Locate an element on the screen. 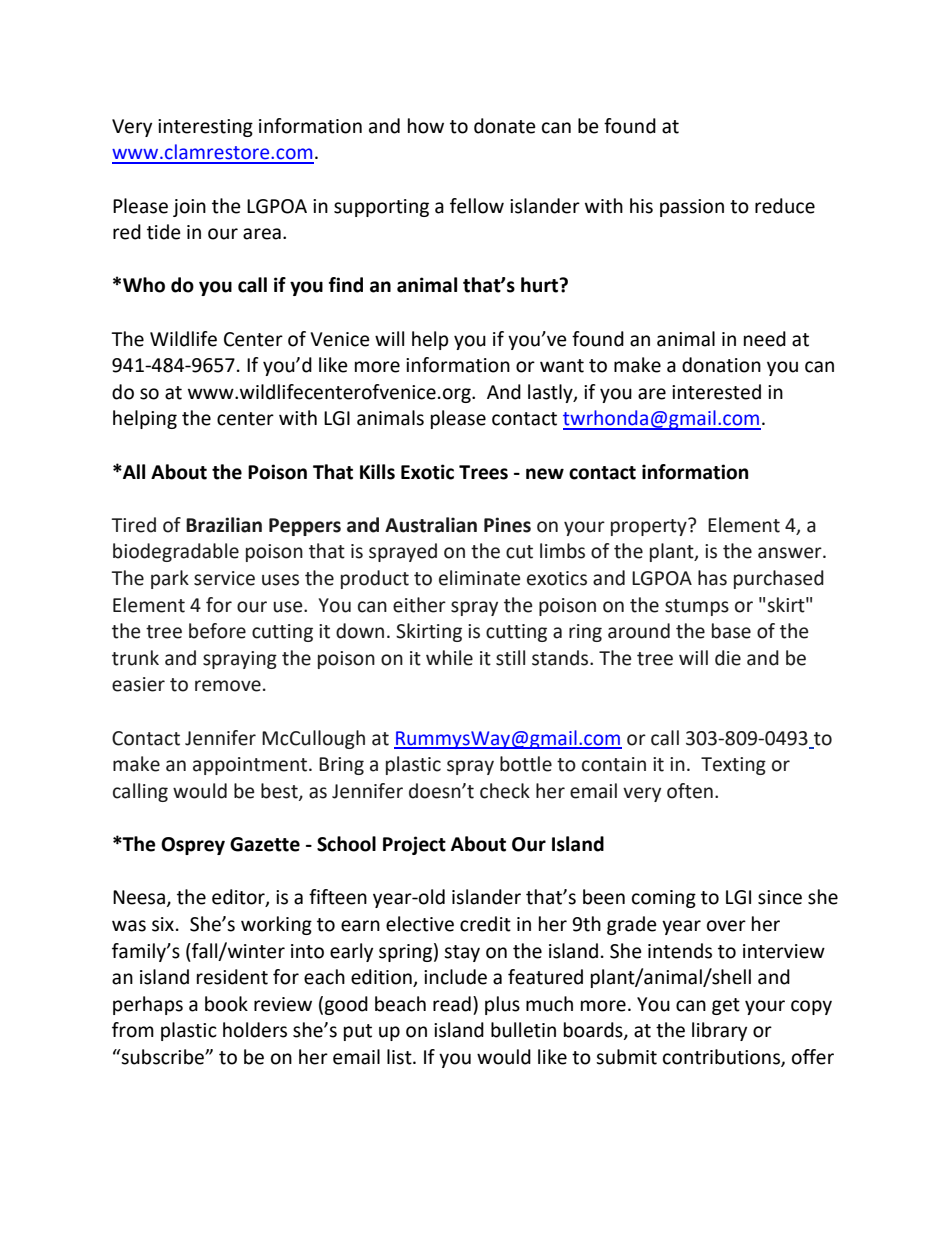 The width and height of the screenshot is (952, 1233). donate is located at coordinates (505, 126).
